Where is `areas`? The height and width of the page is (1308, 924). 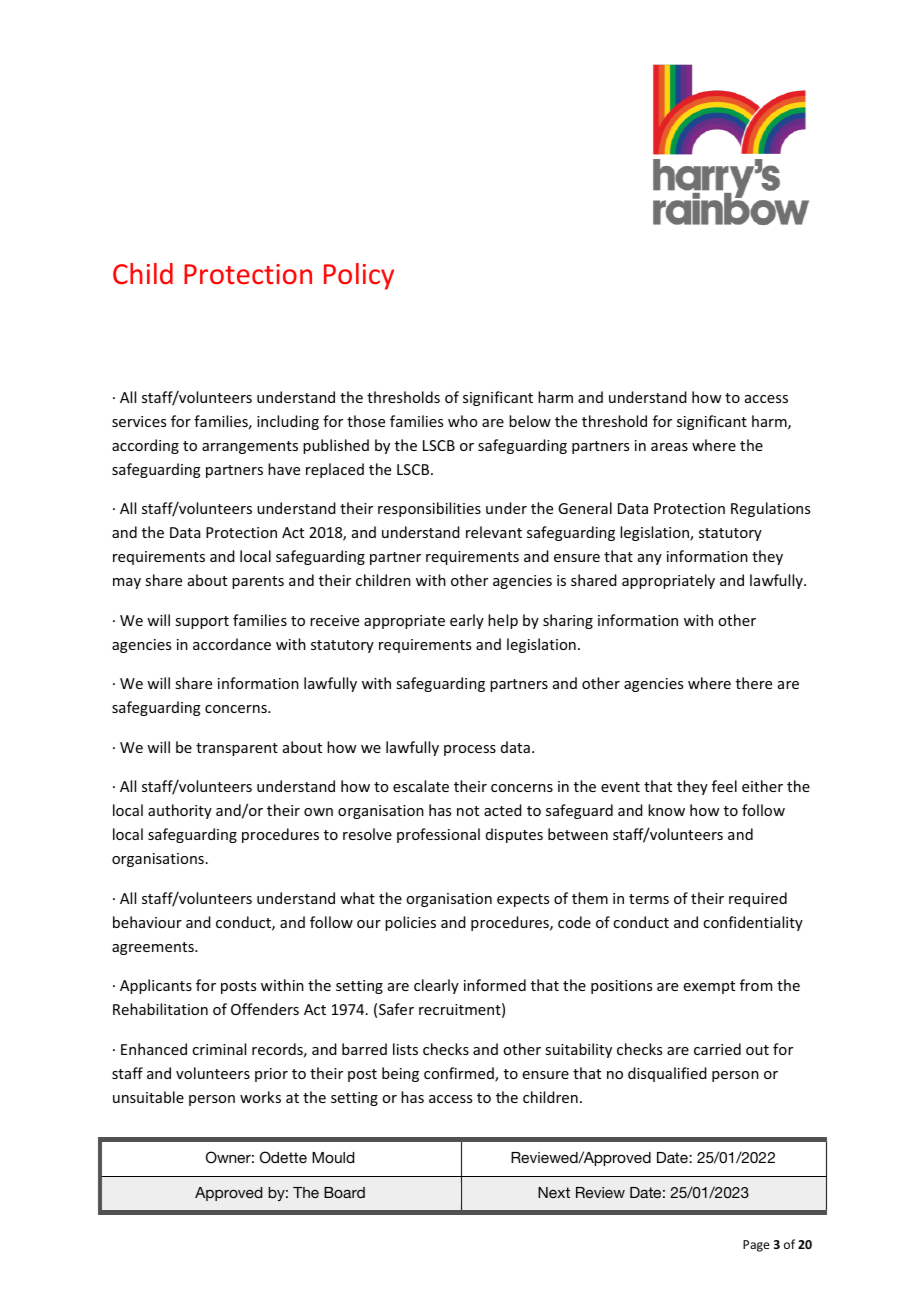
areas is located at coordinates (669, 447).
